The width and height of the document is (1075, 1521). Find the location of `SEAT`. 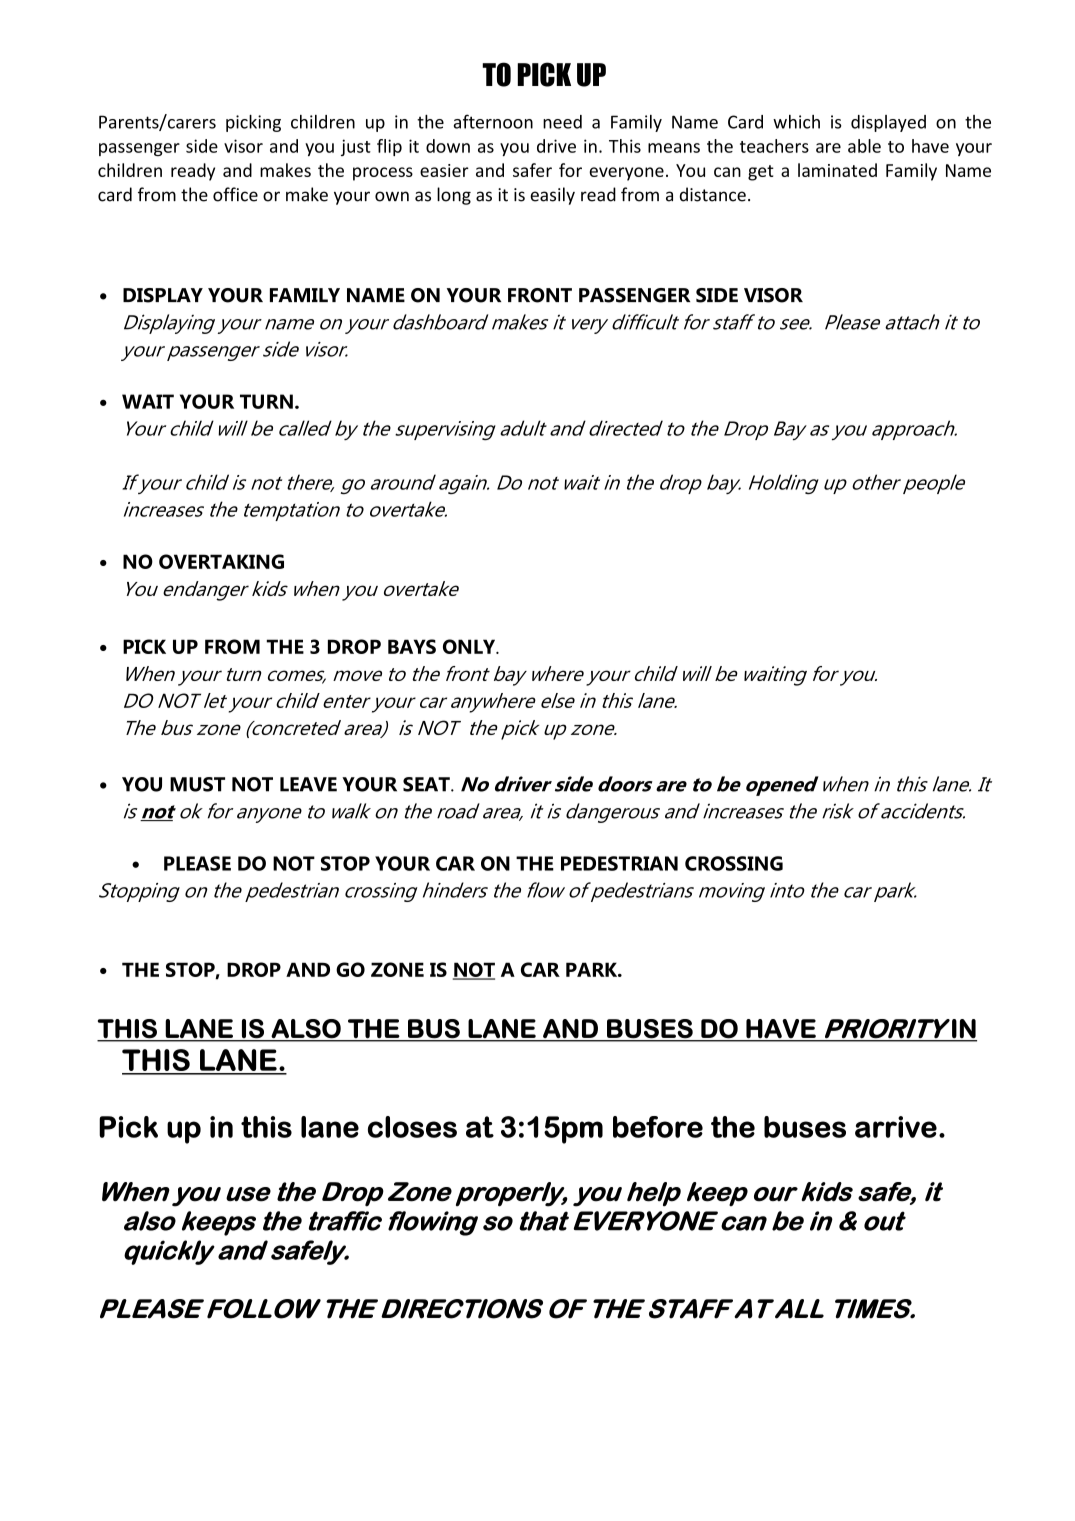

SEAT is located at coordinates (427, 784).
